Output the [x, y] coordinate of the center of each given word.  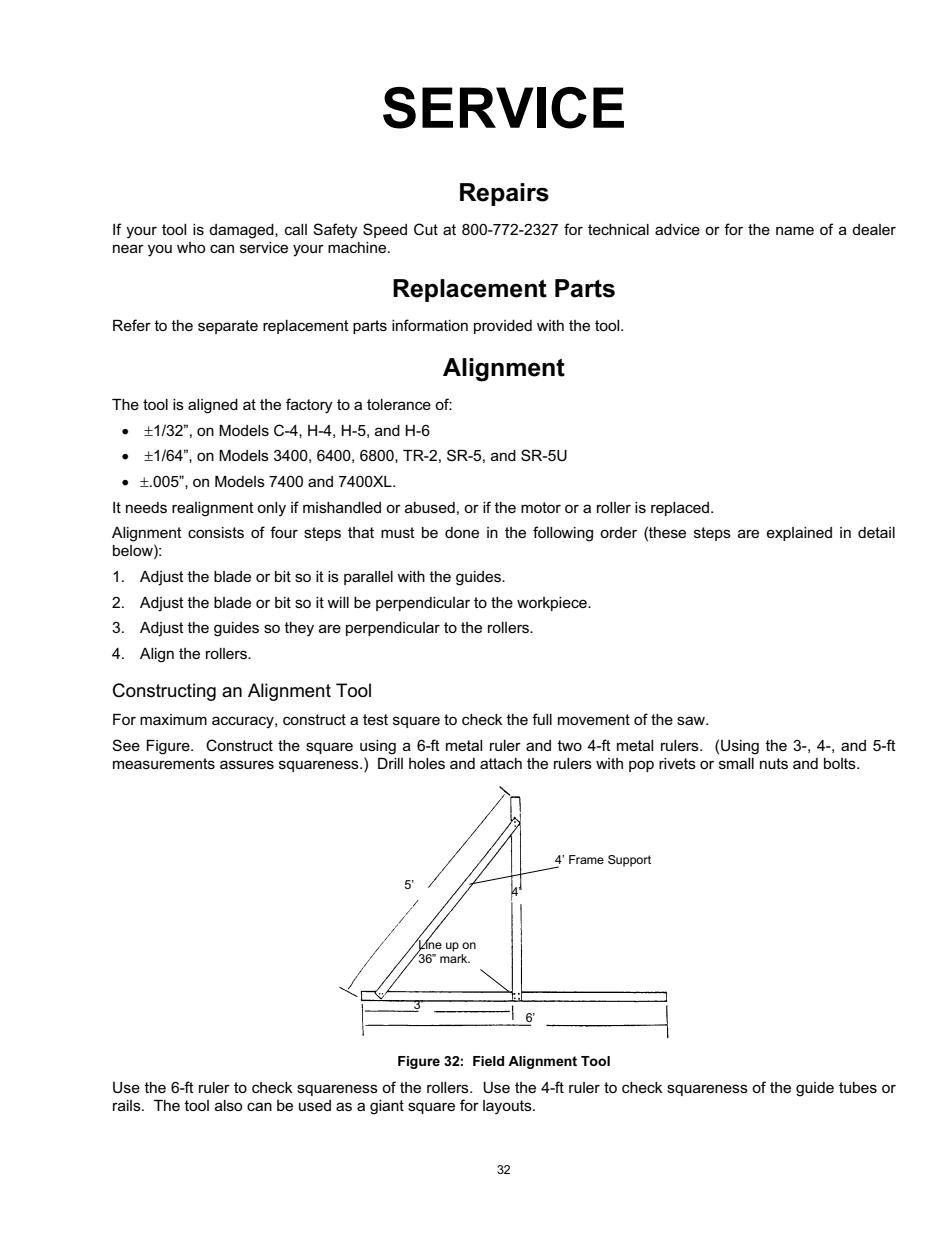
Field [488, 1061]
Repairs [504, 194]
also [228, 1105]
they [299, 629]
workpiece [553, 604]
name [795, 230]
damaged [242, 231]
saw [692, 720]
